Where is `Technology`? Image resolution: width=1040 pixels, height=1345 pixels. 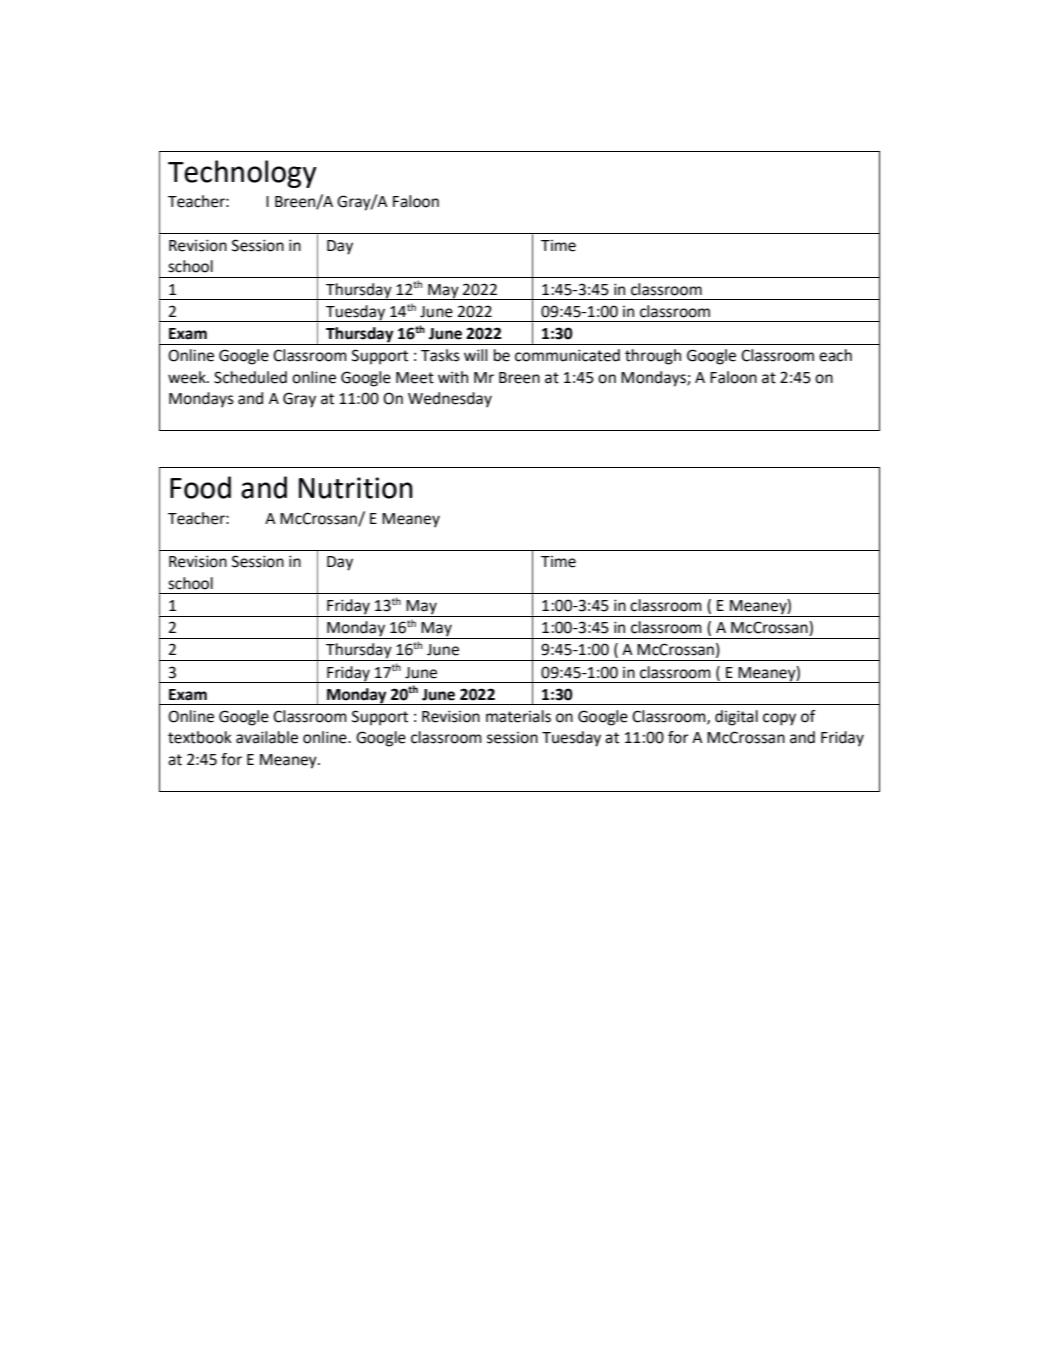
Technology is located at coordinates (242, 174).
